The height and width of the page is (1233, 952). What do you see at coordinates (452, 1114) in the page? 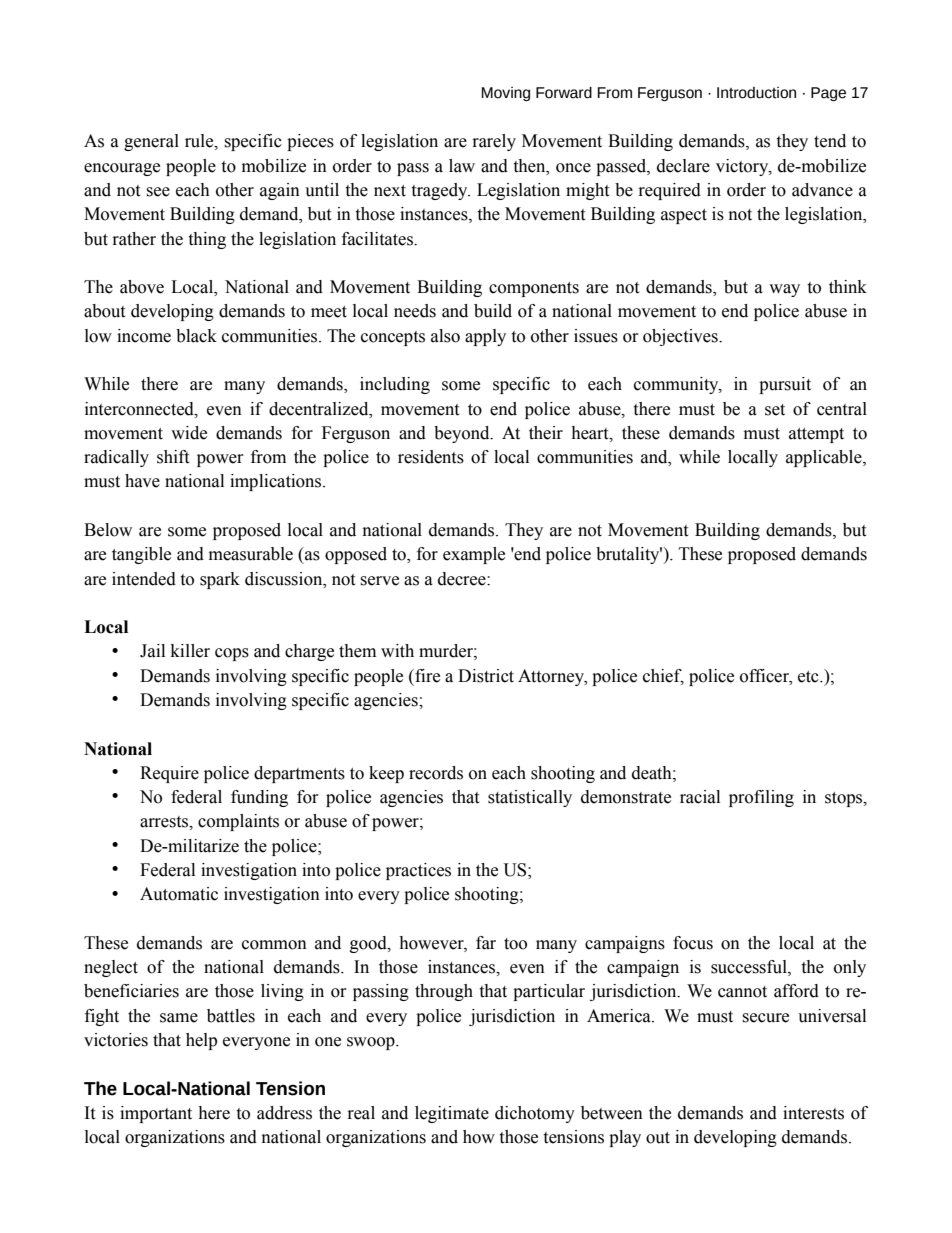
I see `legitimate` at bounding box center [452, 1114].
